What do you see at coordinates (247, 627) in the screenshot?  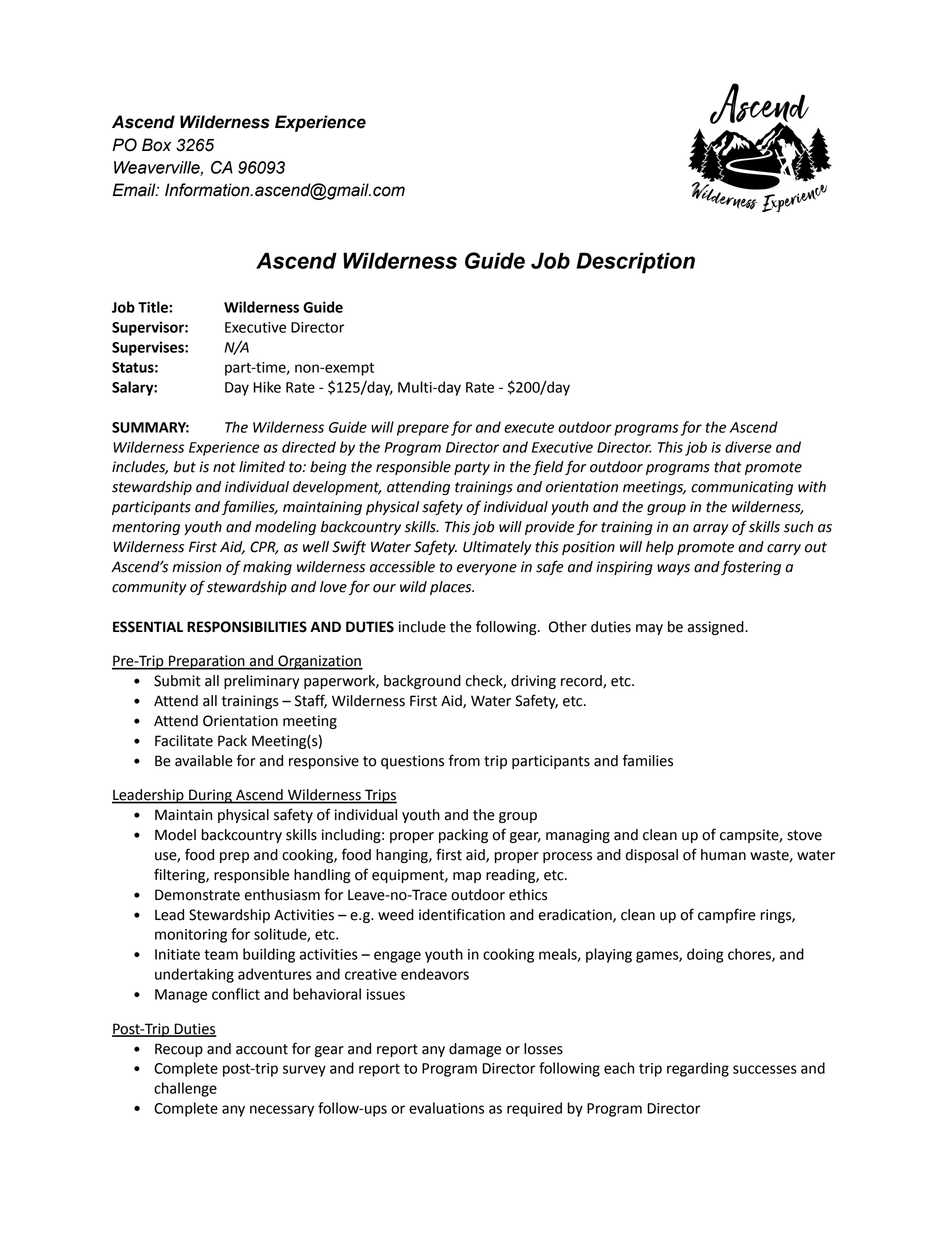 I see `RESPONSIBILITIES` at bounding box center [247, 627].
